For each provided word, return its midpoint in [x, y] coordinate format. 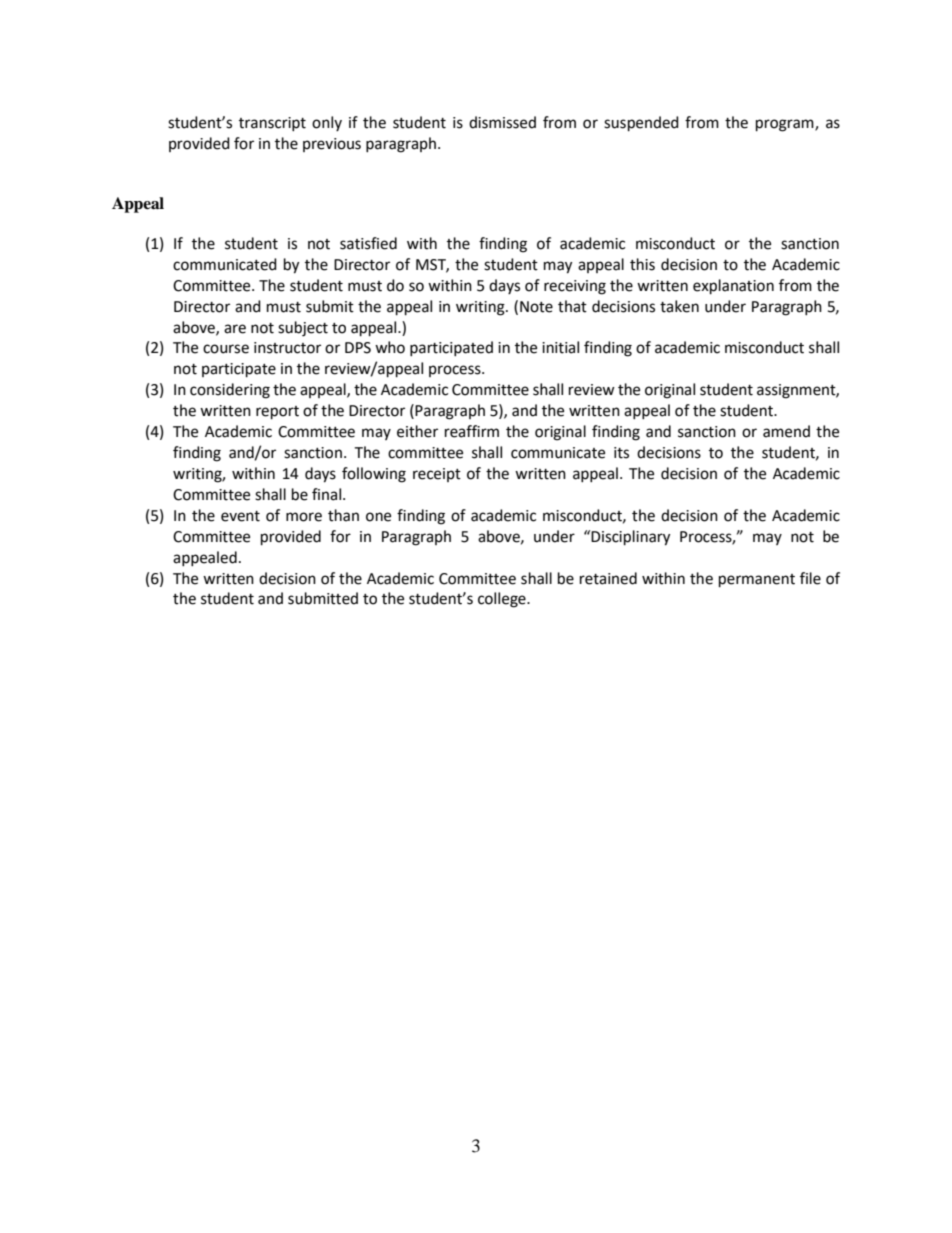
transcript [272, 124]
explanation [733, 287]
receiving [575, 287]
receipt [437, 475]
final [328, 494]
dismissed [502, 122]
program [786, 125]
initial [560, 347]
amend [786, 431]
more [304, 517]
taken [679, 306]
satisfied [368, 243]
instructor [287, 348]
